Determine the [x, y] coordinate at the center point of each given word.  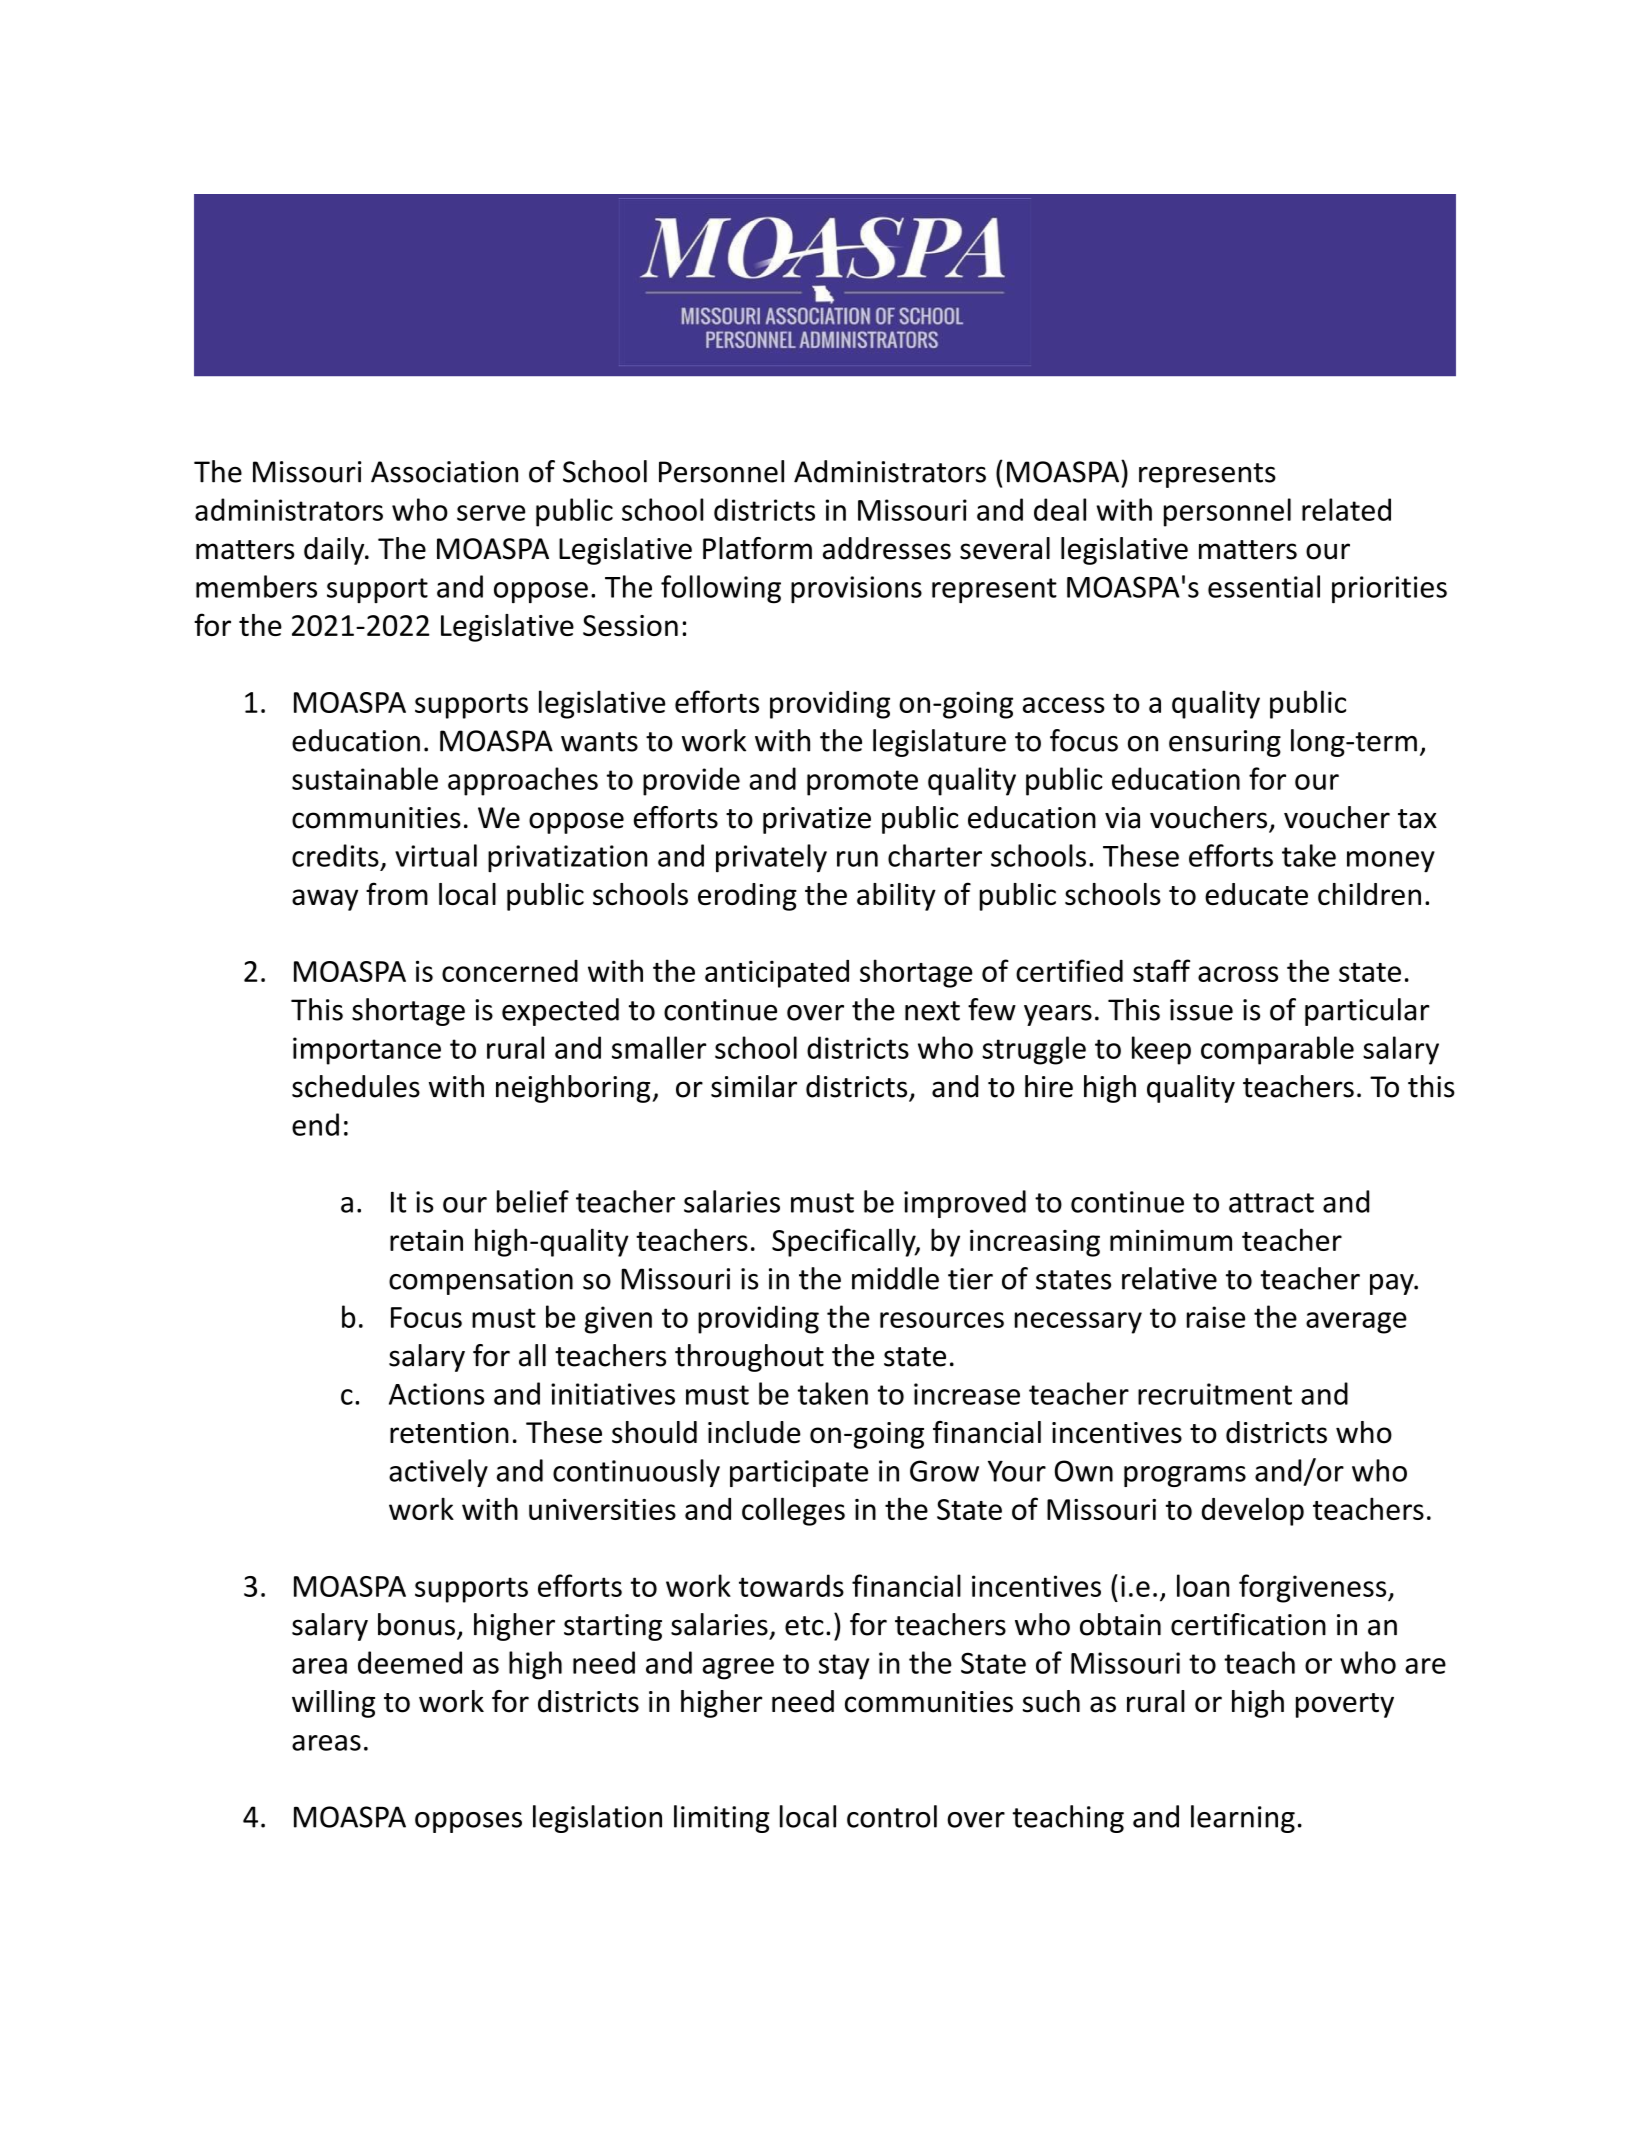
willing [333, 1704]
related [1346, 509]
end [315, 1124]
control [892, 1816]
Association [444, 472]
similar [754, 1086]
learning [1243, 1819]
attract [1271, 1203]
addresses [887, 548]
